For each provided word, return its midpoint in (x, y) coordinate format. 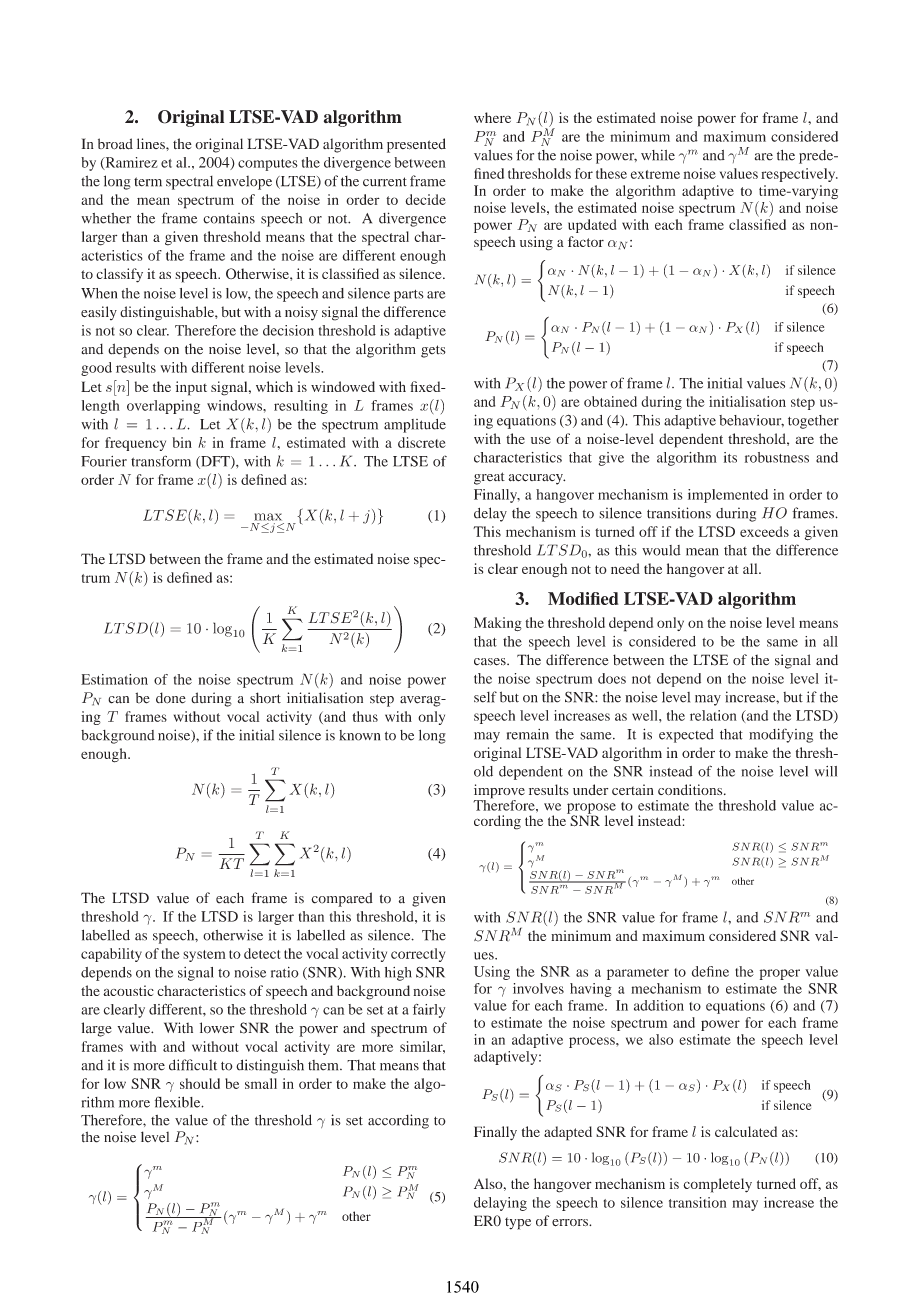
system (204, 956)
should (200, 1083)
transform (161, 461)
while (658, 155)
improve (499, 792)
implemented (728, 496)
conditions (691, 789)
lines (152, 143)
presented (416, 145)
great (489, 478)
